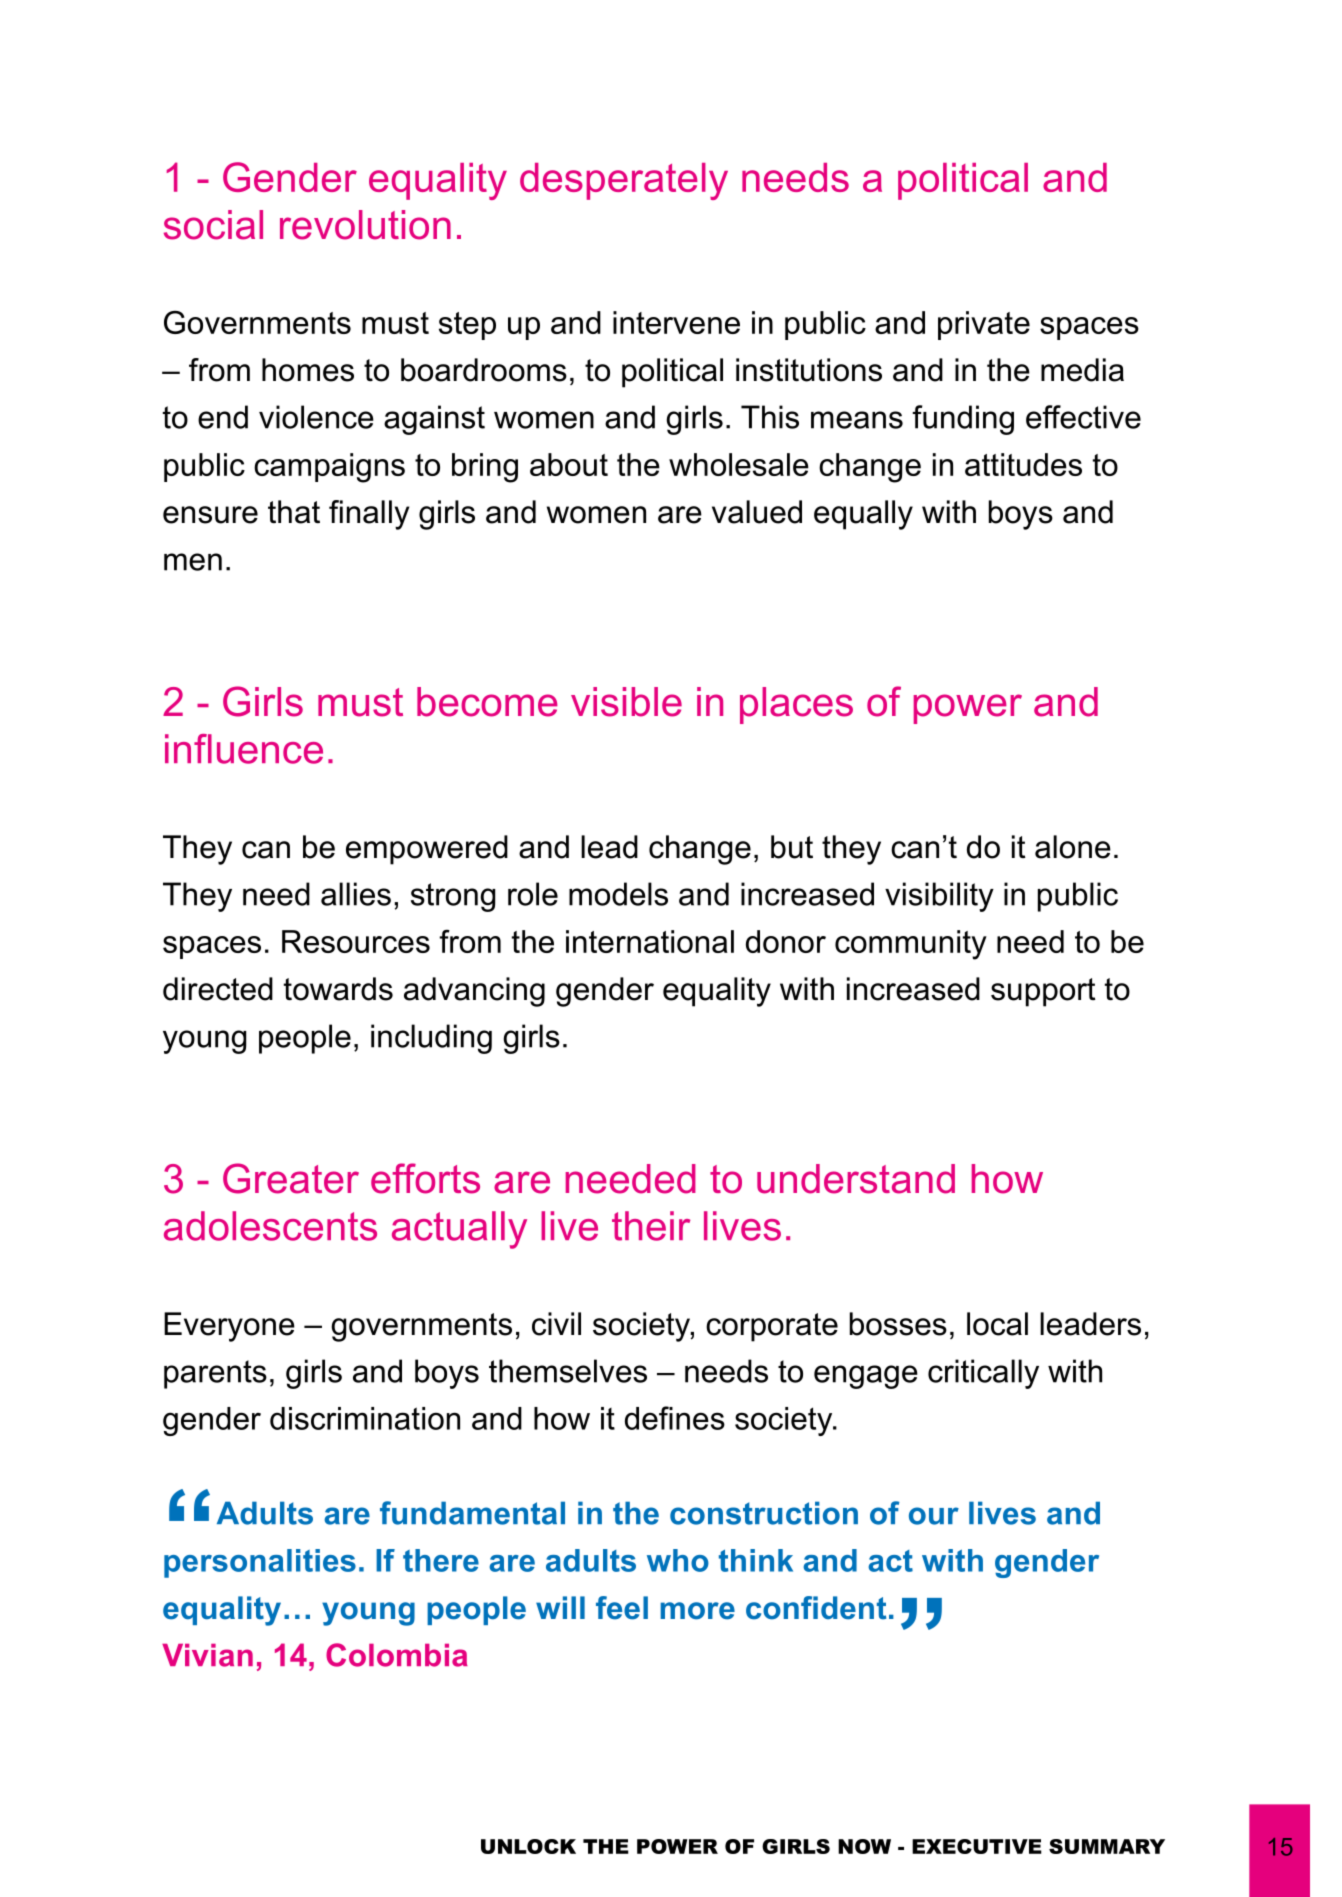 The image size is (1342, 1897). I want to click on private, so click(984, 325).
